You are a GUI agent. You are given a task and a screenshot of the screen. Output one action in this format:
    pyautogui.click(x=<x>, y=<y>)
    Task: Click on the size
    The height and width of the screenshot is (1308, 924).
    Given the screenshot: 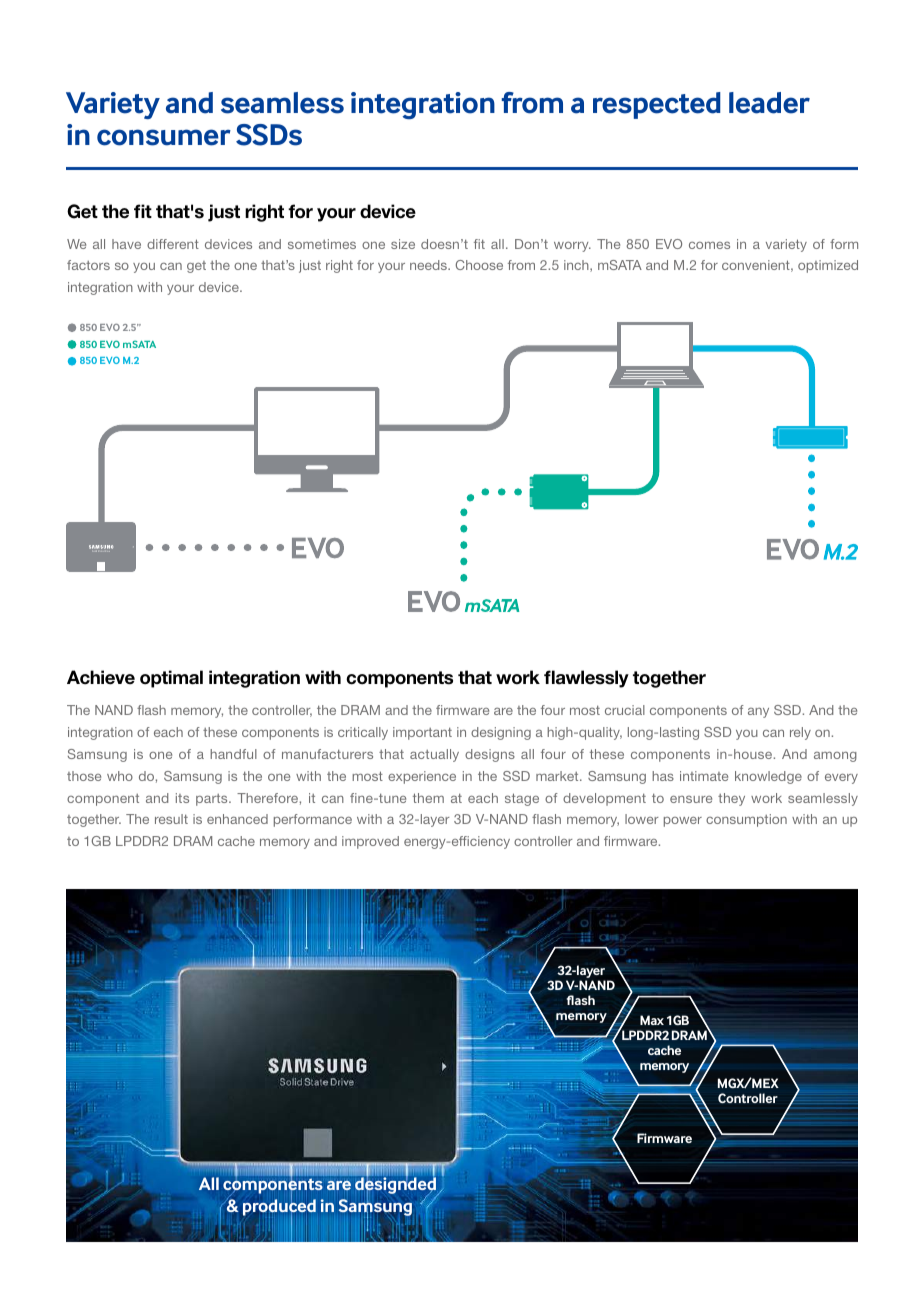 What is the action you would take?
    pyautogui.click(x=403, y=244)
